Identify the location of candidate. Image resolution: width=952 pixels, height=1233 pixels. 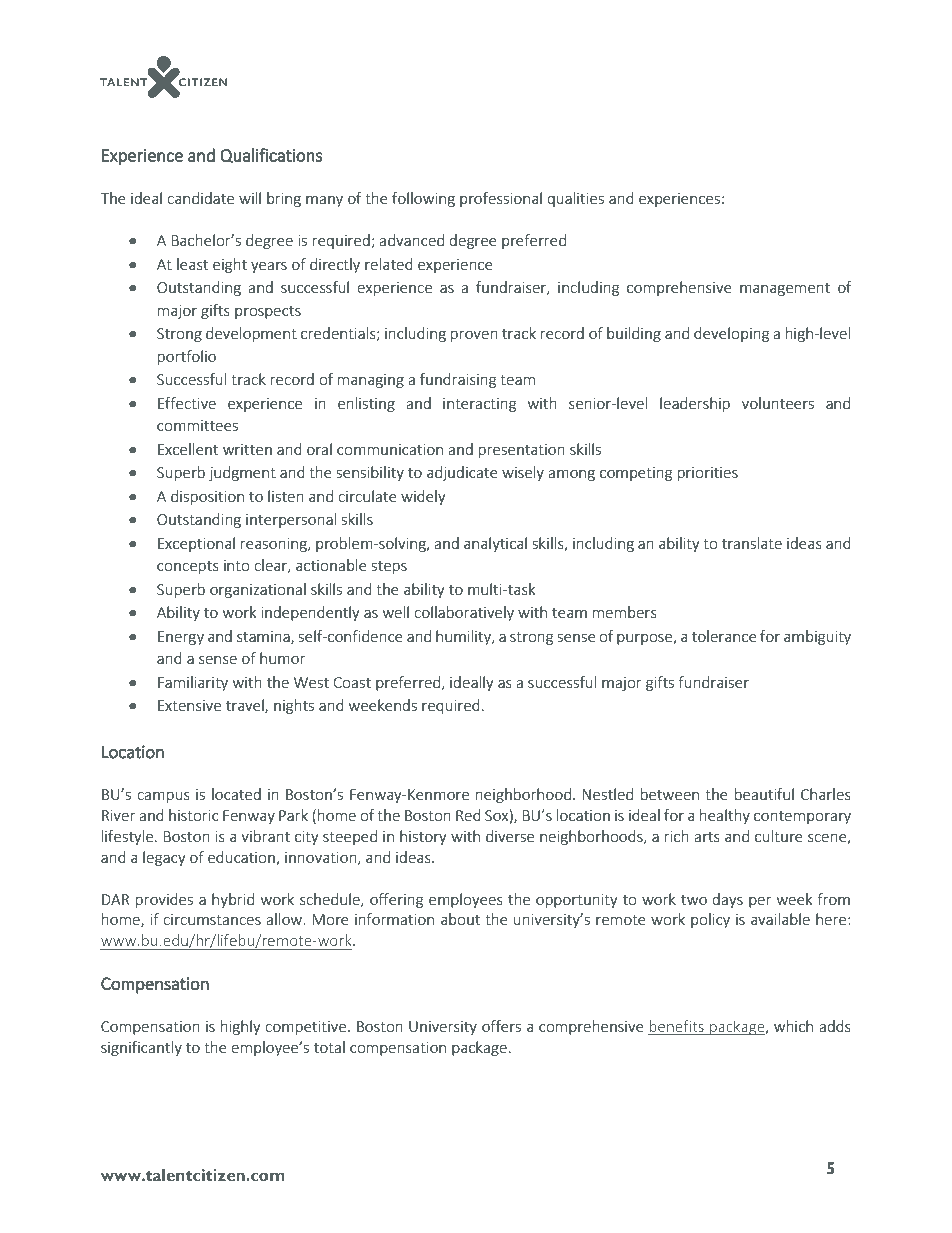
(200, 198).
